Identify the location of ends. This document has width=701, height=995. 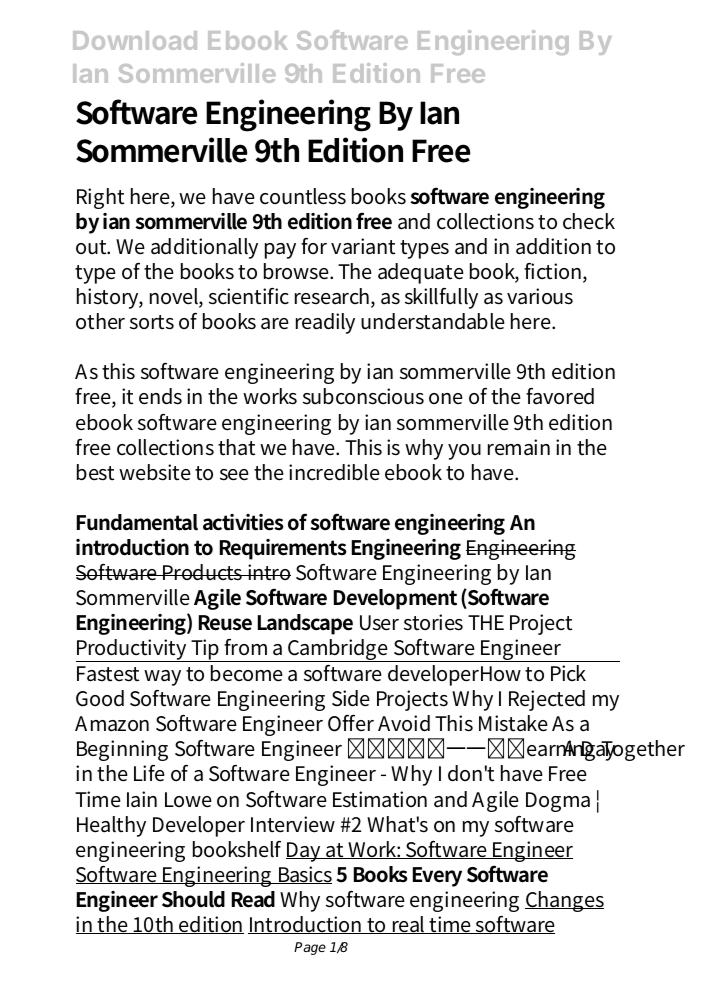
(160, 396).
